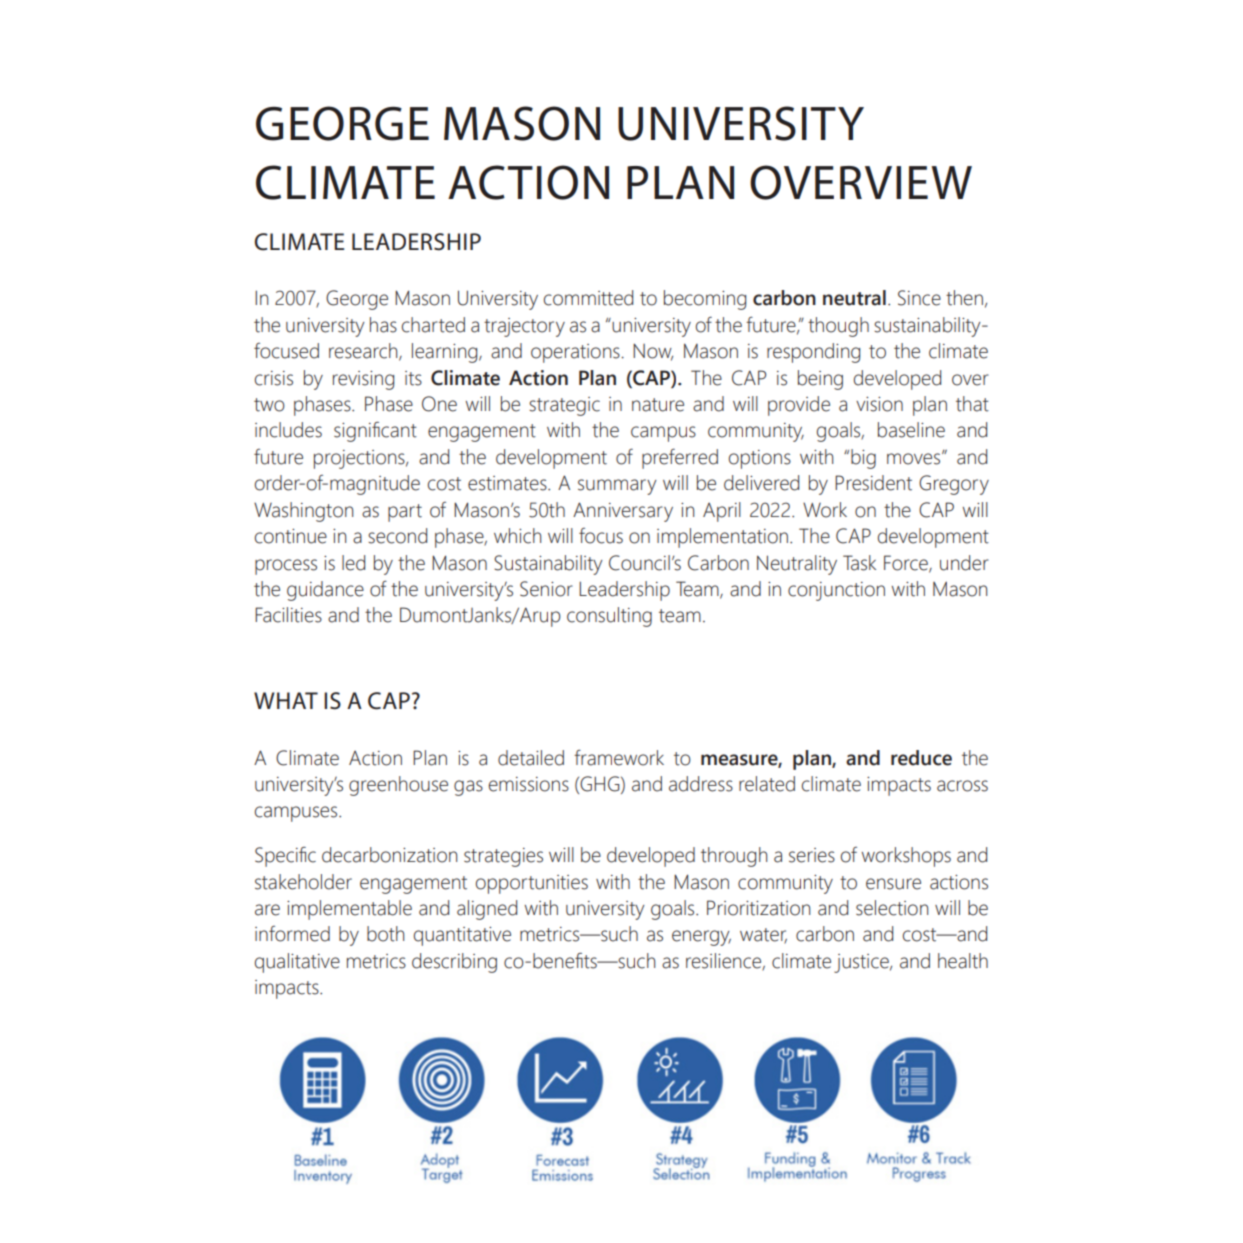  What do you see at coordinates (286, 700) in the document?
I see `WHAT` at bounding box center [286, 700].
